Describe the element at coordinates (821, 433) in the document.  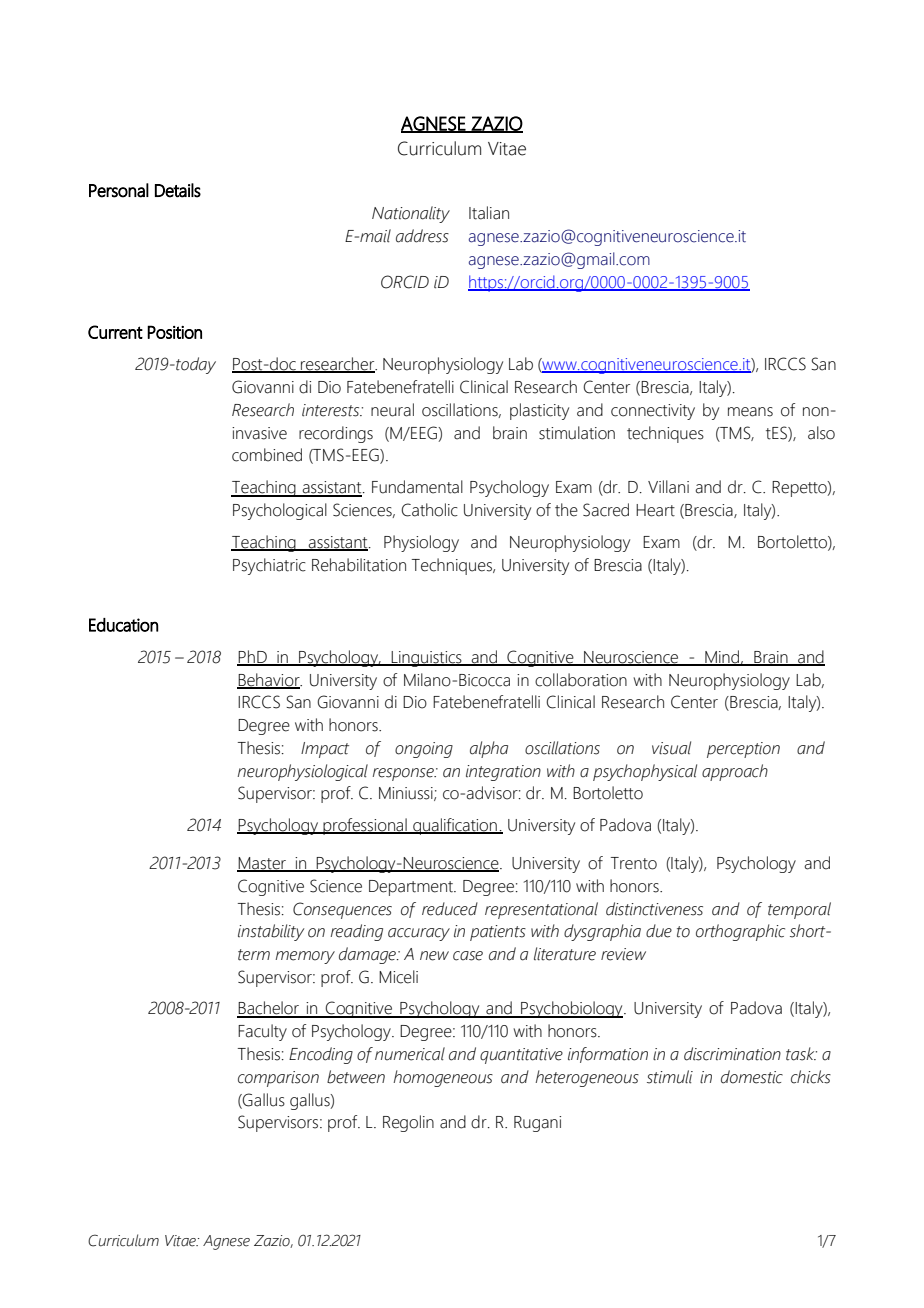
I see `also` at that location.
